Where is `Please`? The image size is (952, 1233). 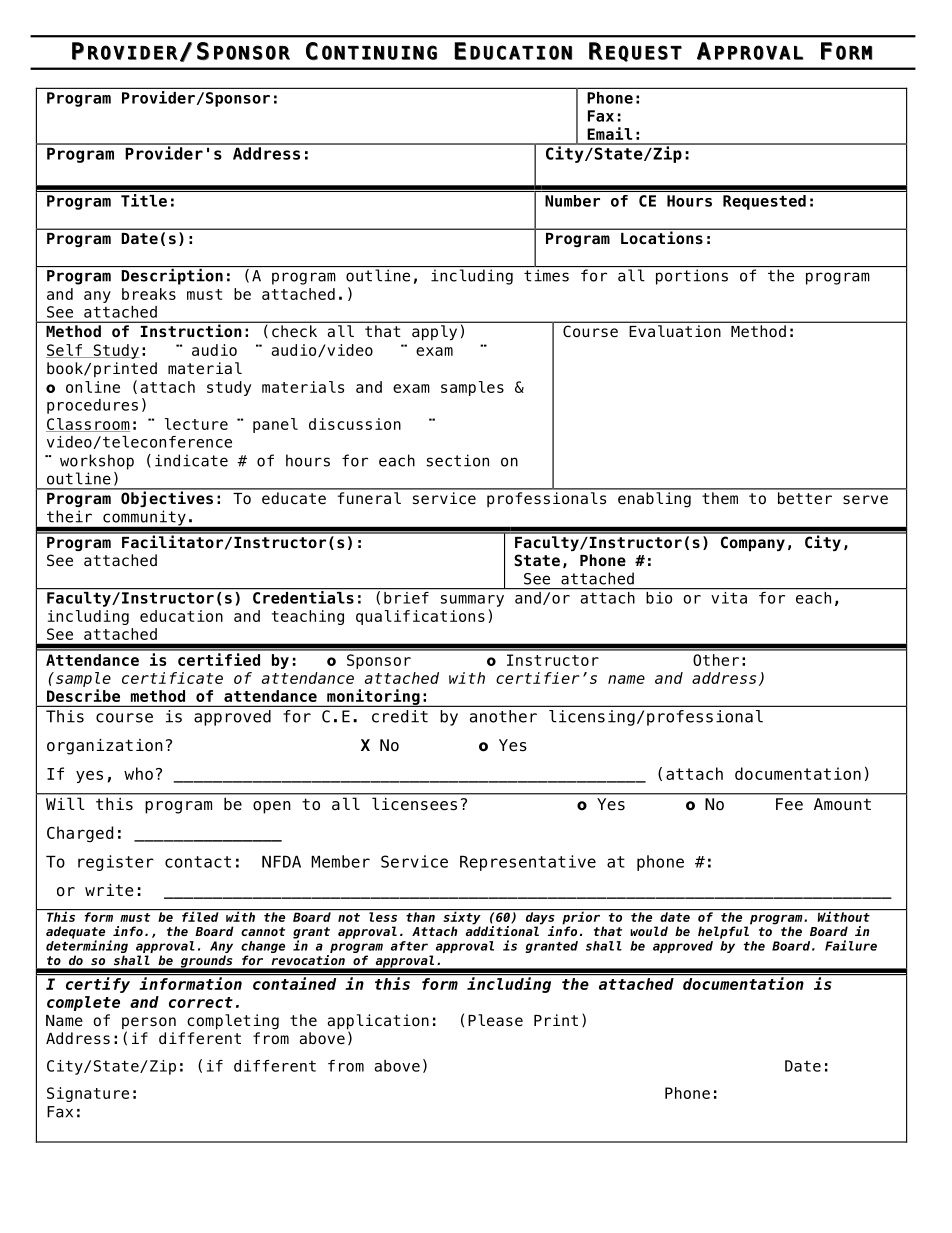
Please is located at coordinates (495, 1020).
